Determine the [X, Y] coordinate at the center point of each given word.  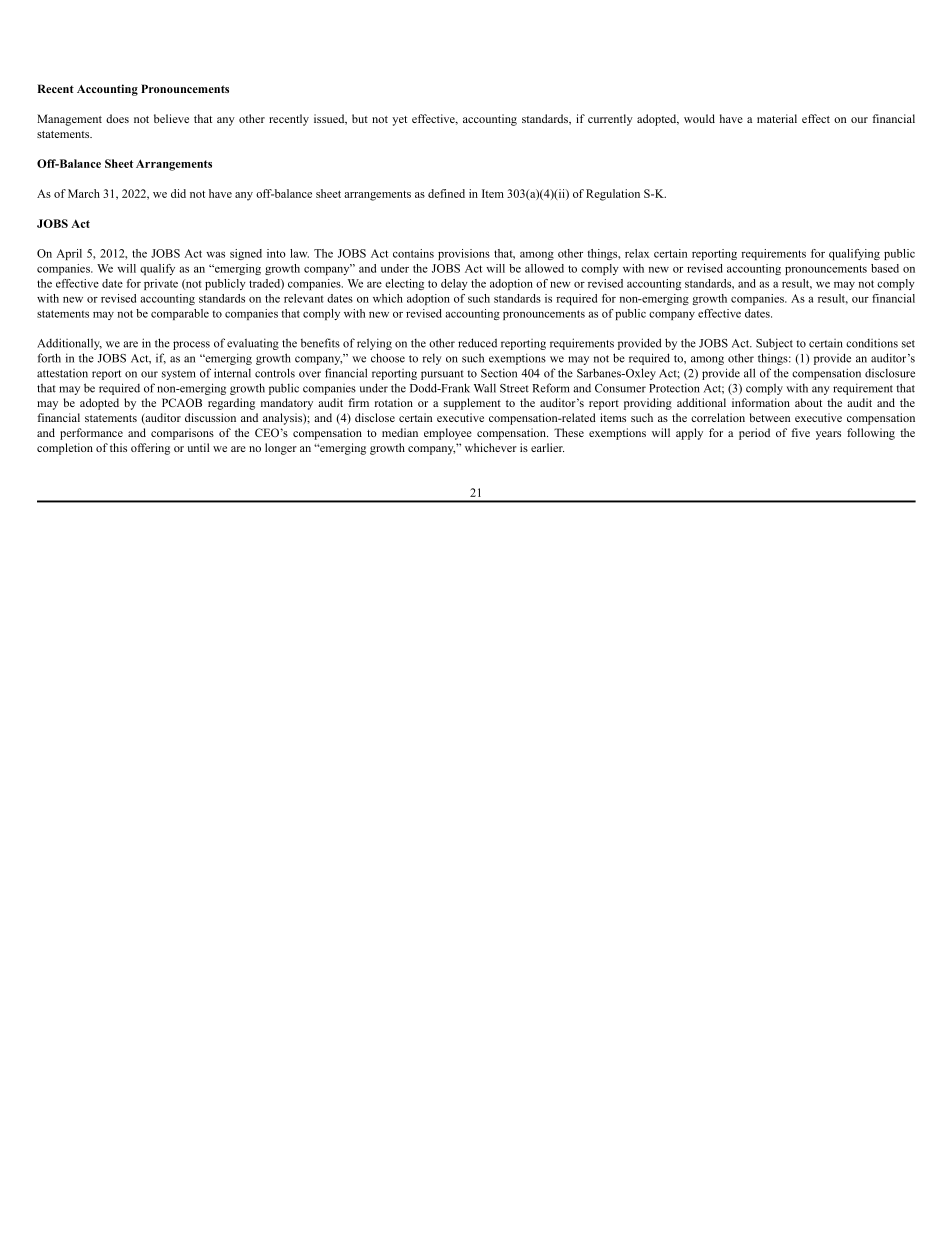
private [161, 284]
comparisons [182, 434]
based [885, 268]
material [777, 118]
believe [171, 118]
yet [399, 121]
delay [454, 284]
